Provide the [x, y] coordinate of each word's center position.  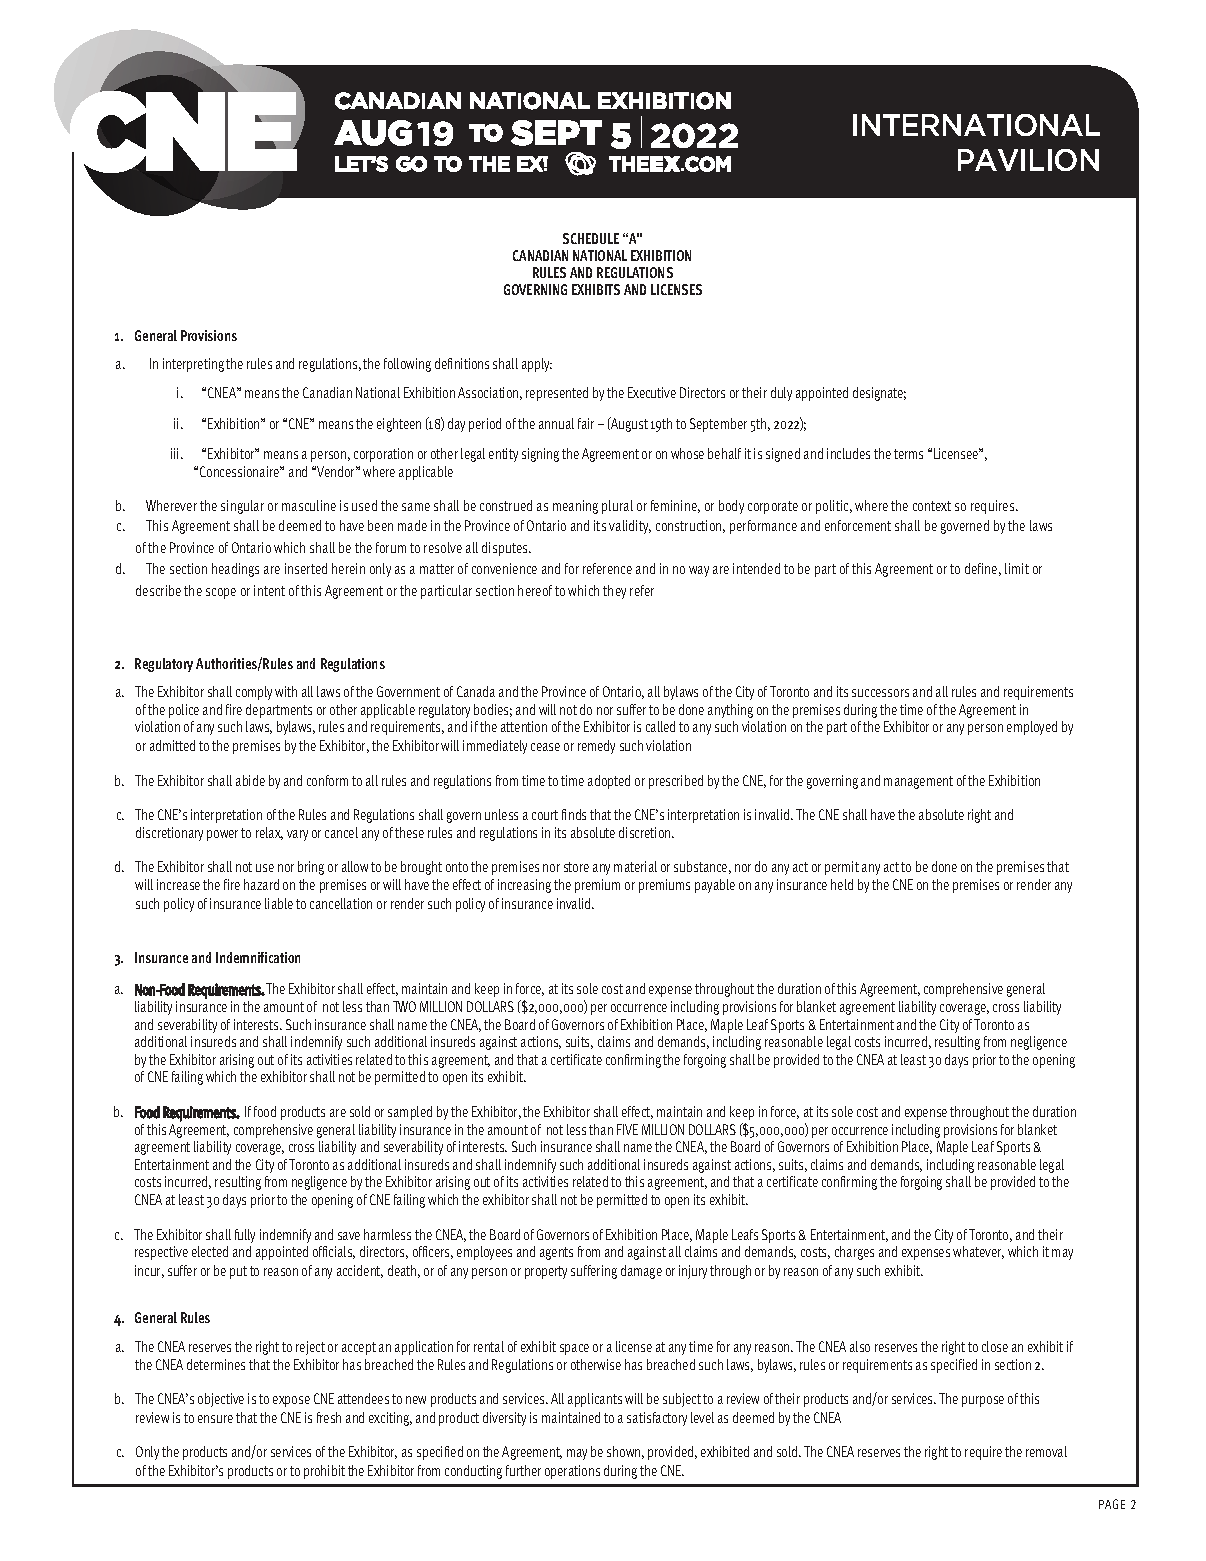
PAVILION [1028, 160]
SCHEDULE [591, 238]
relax [269, 833]
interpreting [193, 365]
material [635, 866]
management [918, 782]
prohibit [324, 1472]
